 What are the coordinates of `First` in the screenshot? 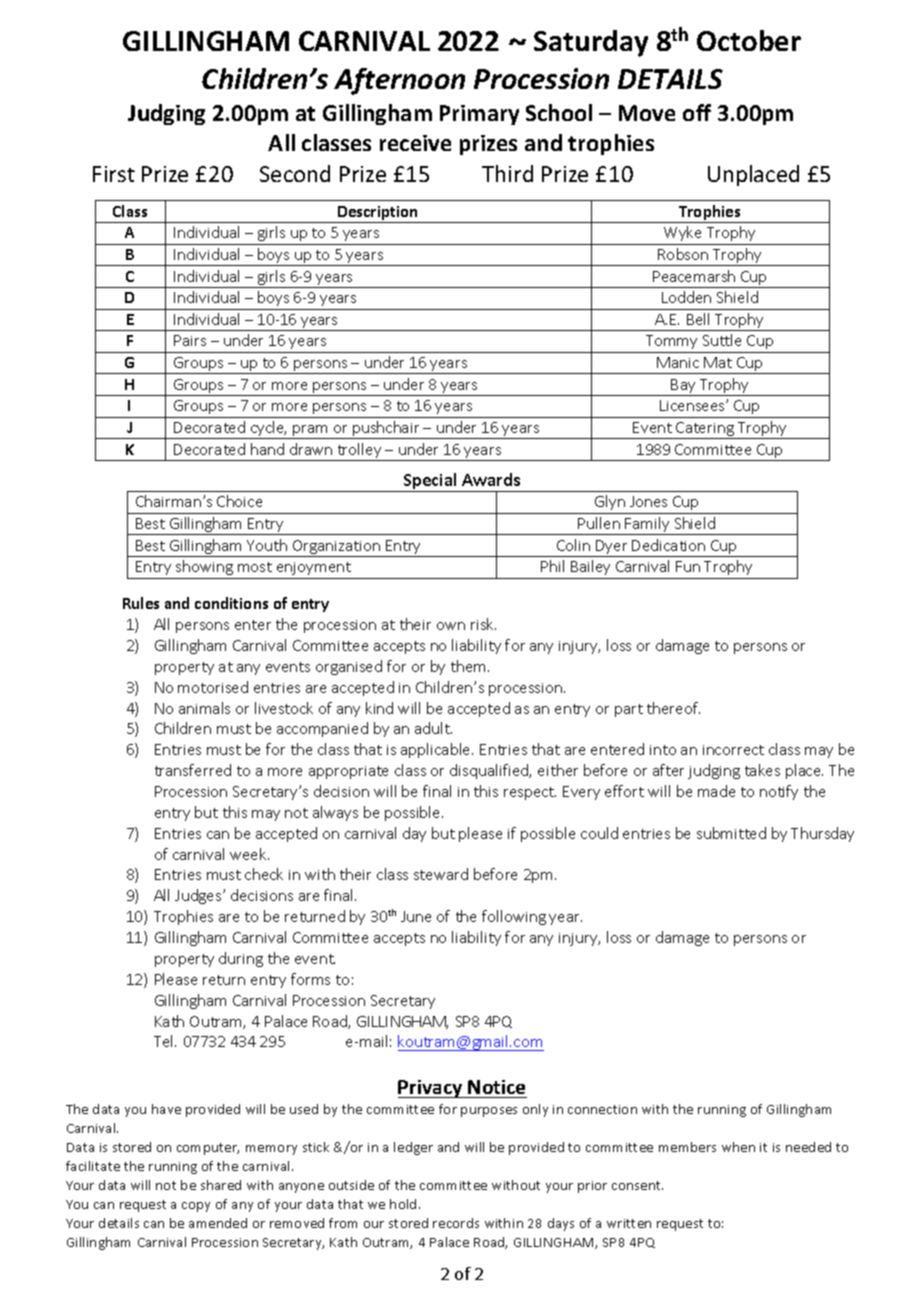 It's located at (114, 174).
